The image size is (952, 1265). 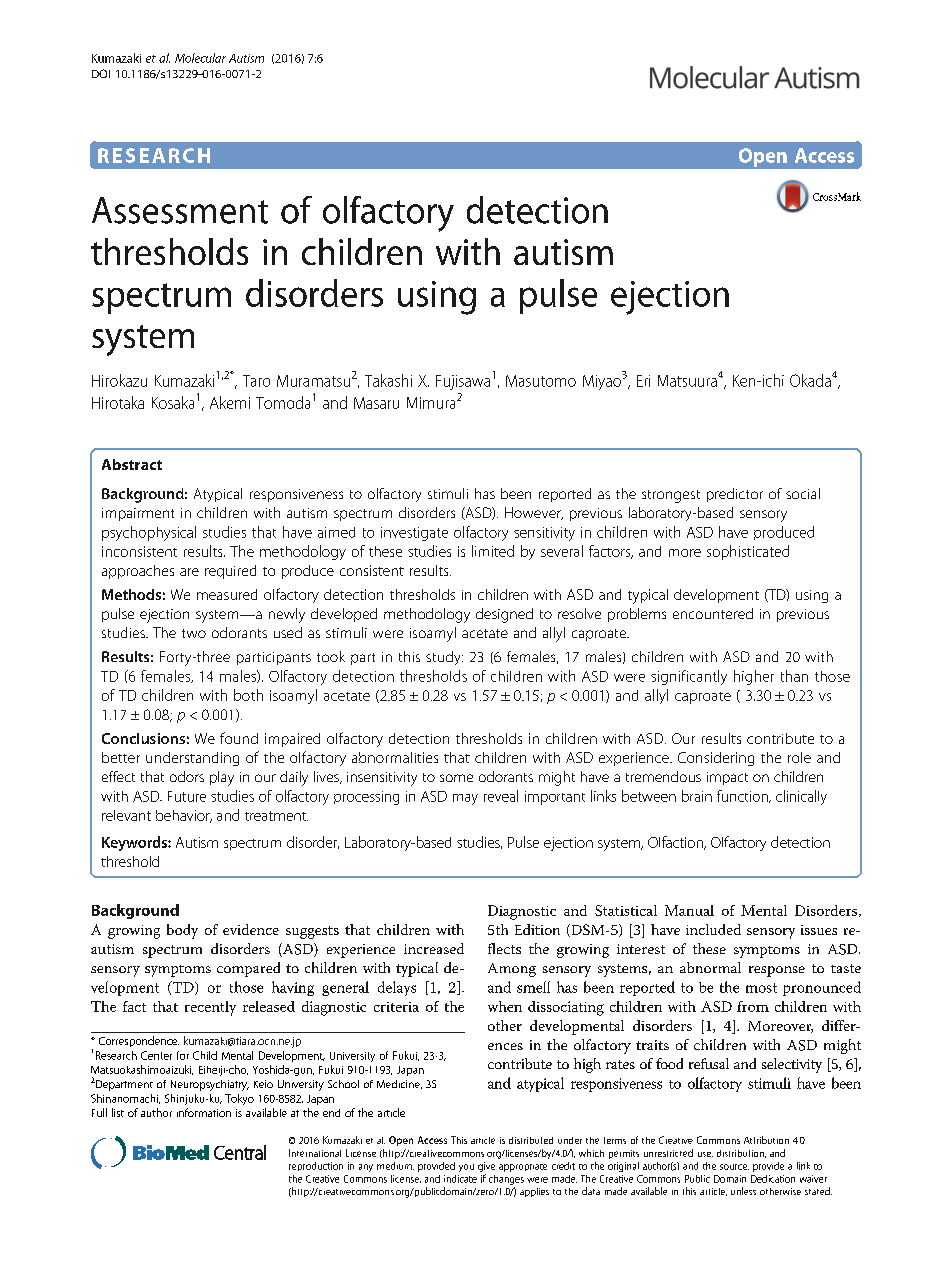 What do you see at coordinates (388, 380) in the screenshot?
I see `Takashi` at bounding box center [388, 380].
